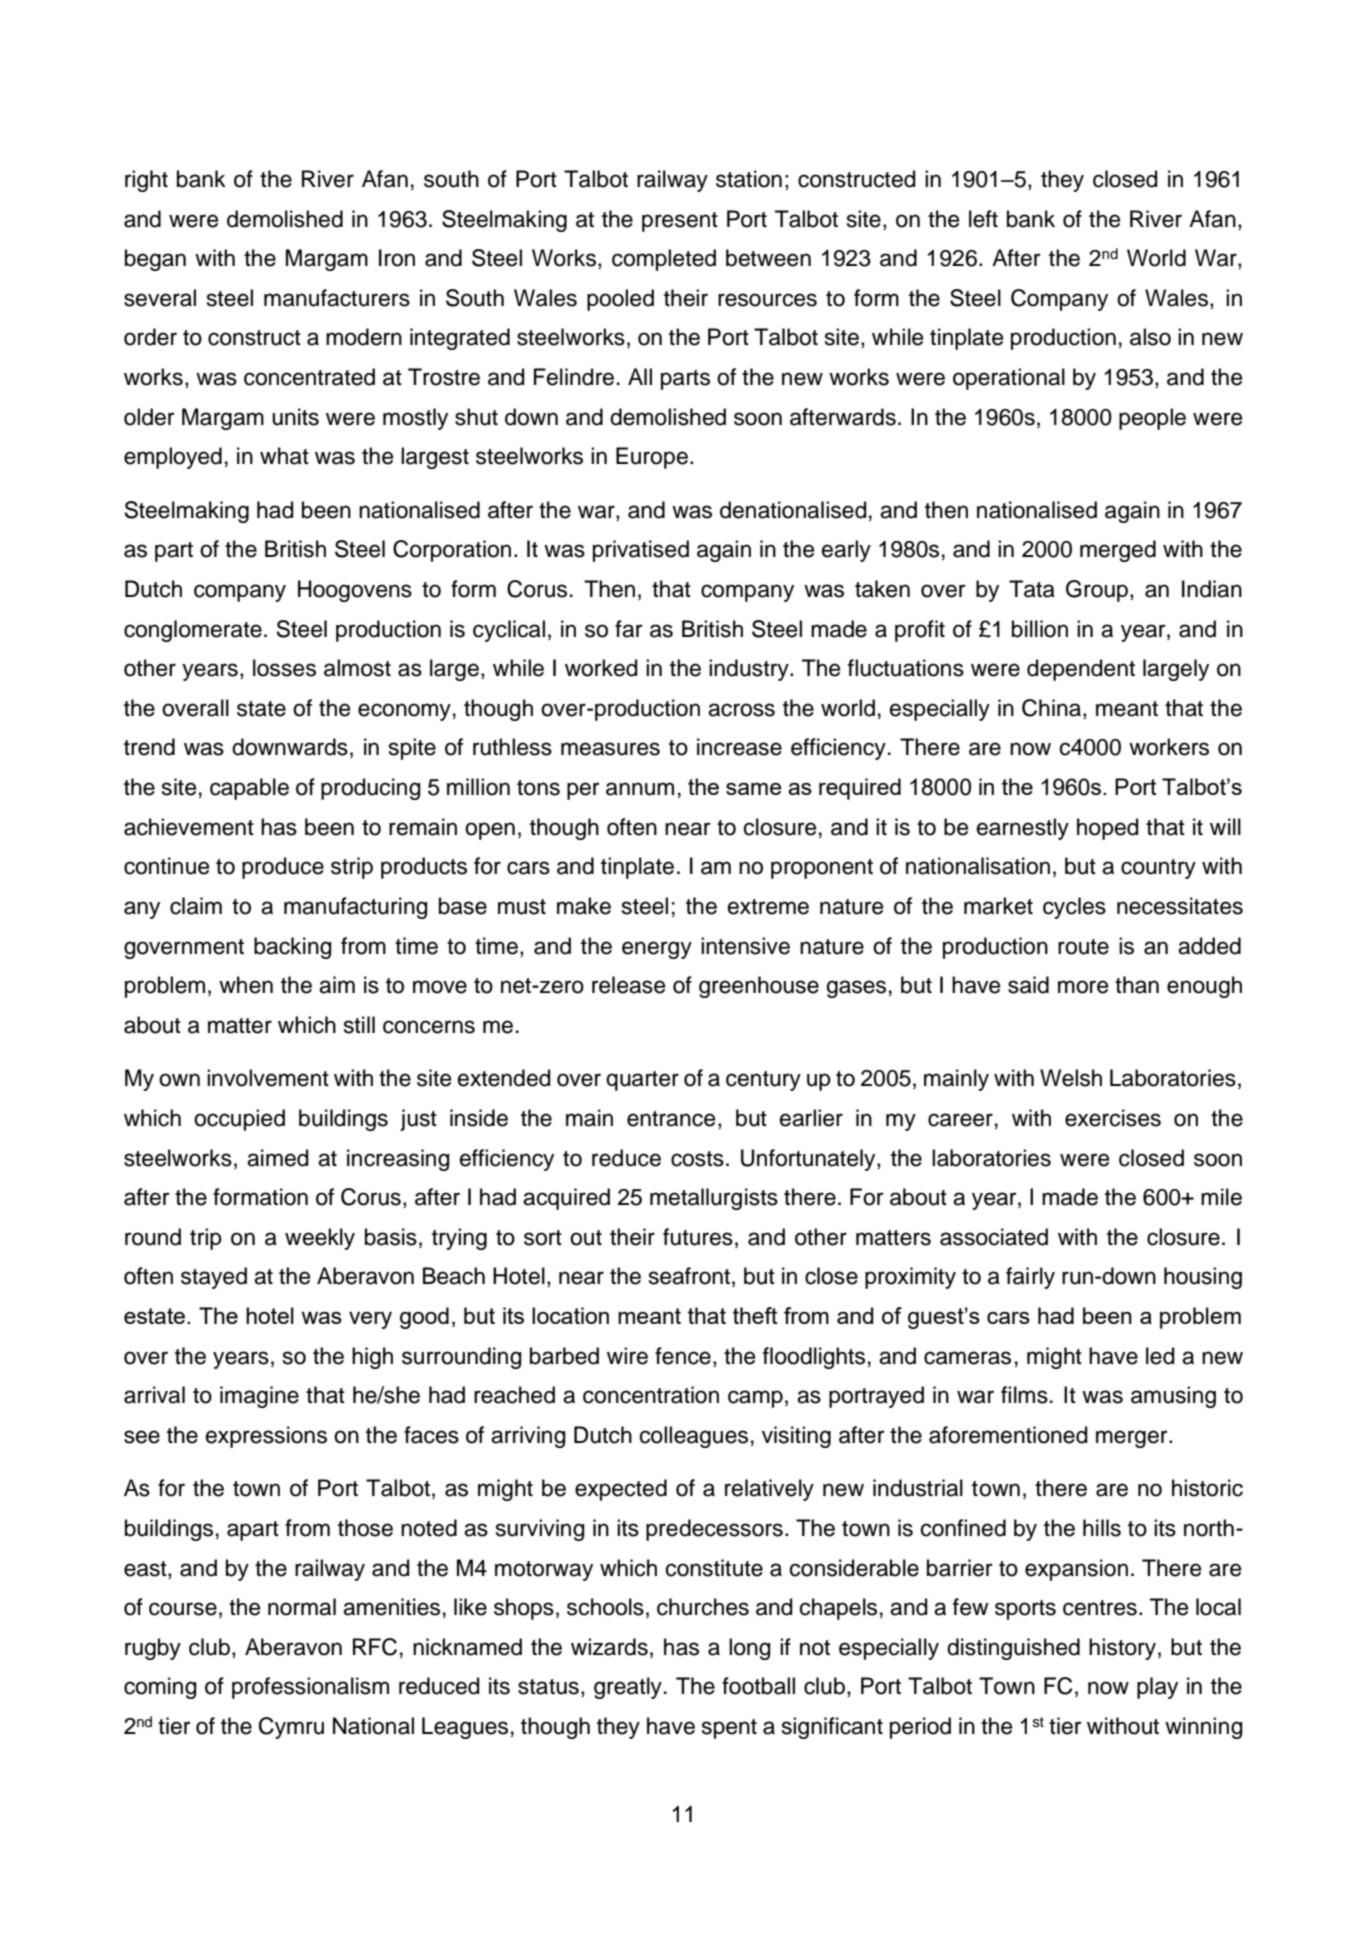 This screenshot has height=1934, width=1367. Describe the element at coordinates (683, 1356) in the screenshot. I see `fence` at that location.
